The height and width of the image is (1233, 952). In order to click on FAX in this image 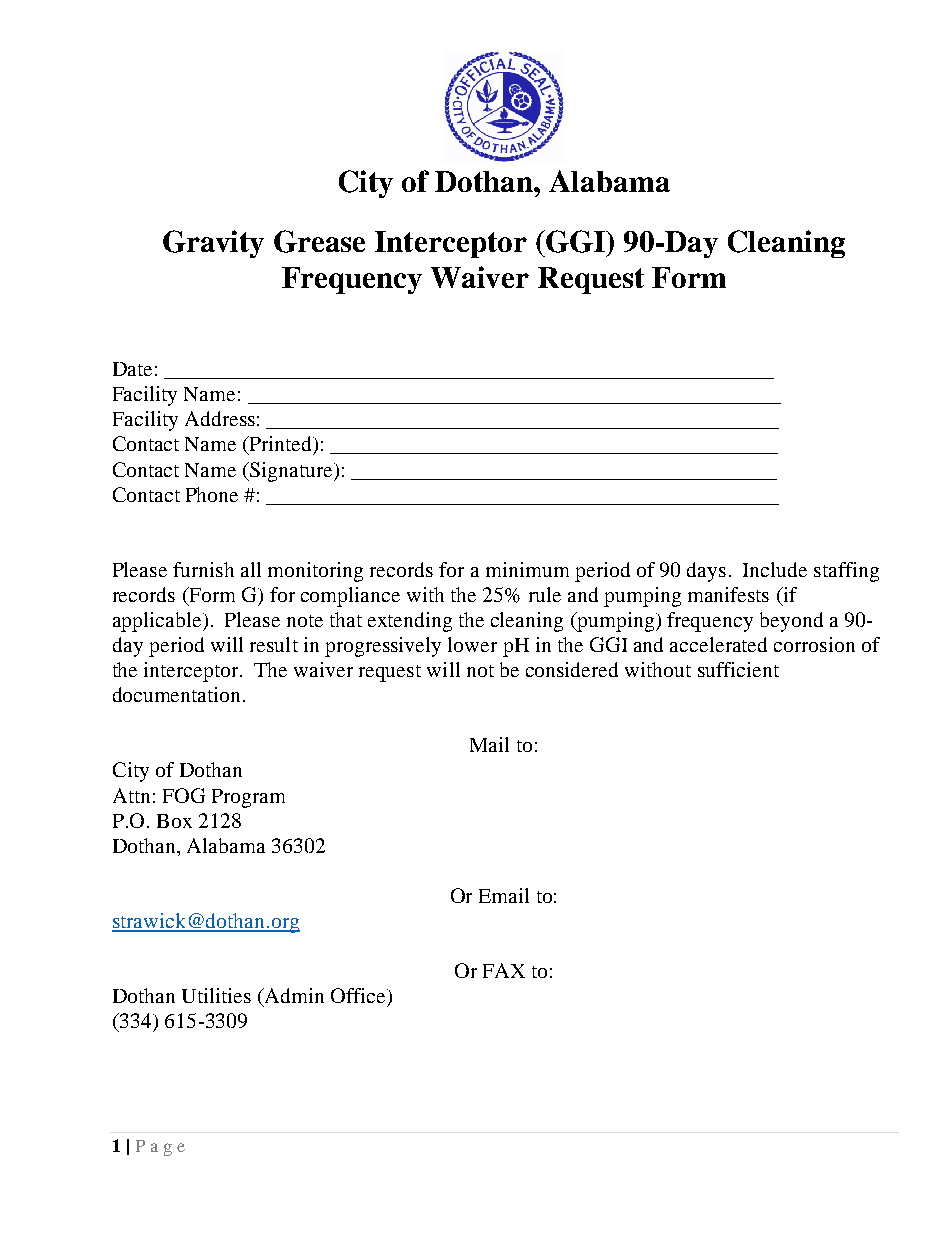, I will do `click(504, 970)`.
